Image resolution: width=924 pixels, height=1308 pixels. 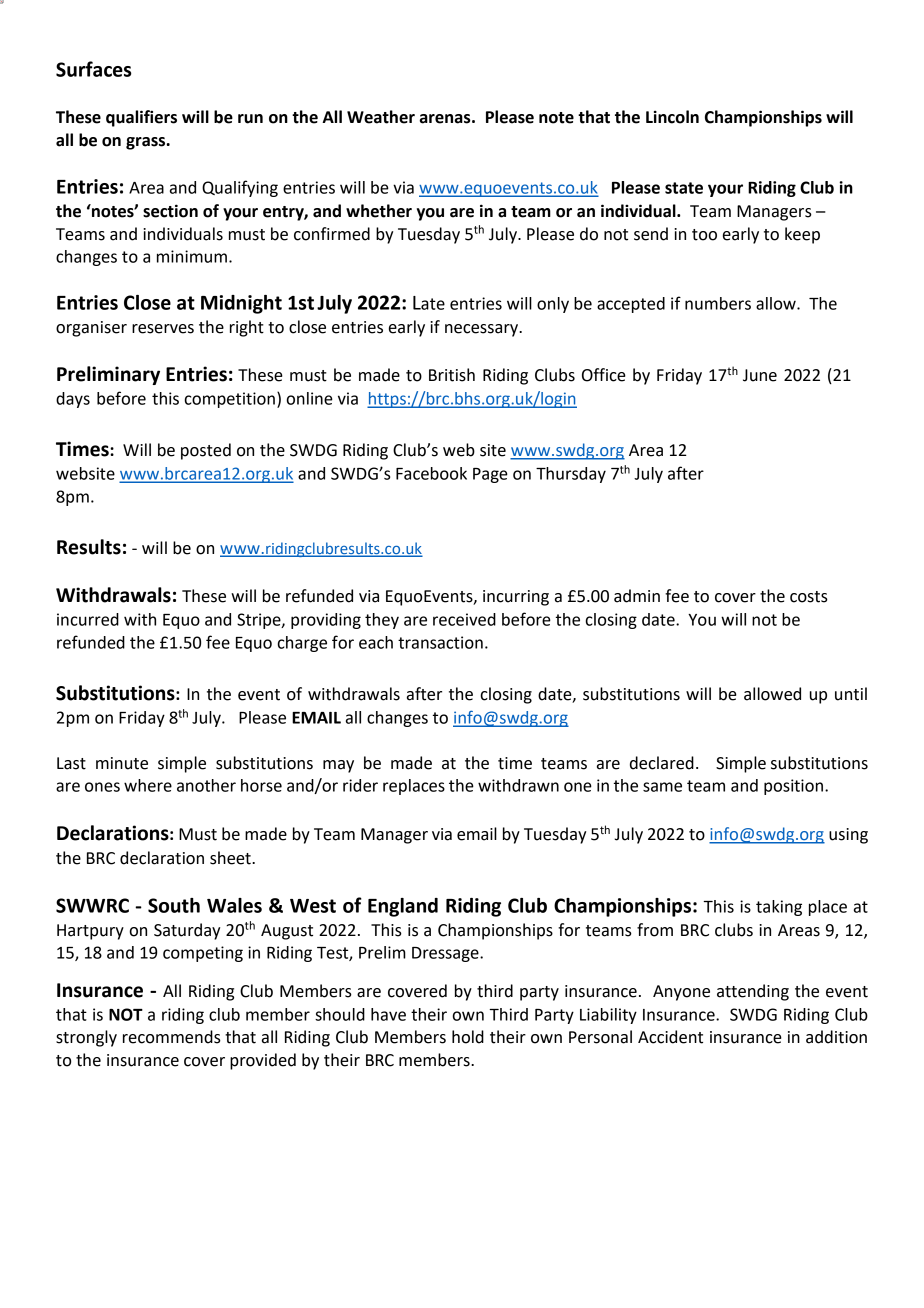 I want to click on recommends, so click(x=172, y=1037).
